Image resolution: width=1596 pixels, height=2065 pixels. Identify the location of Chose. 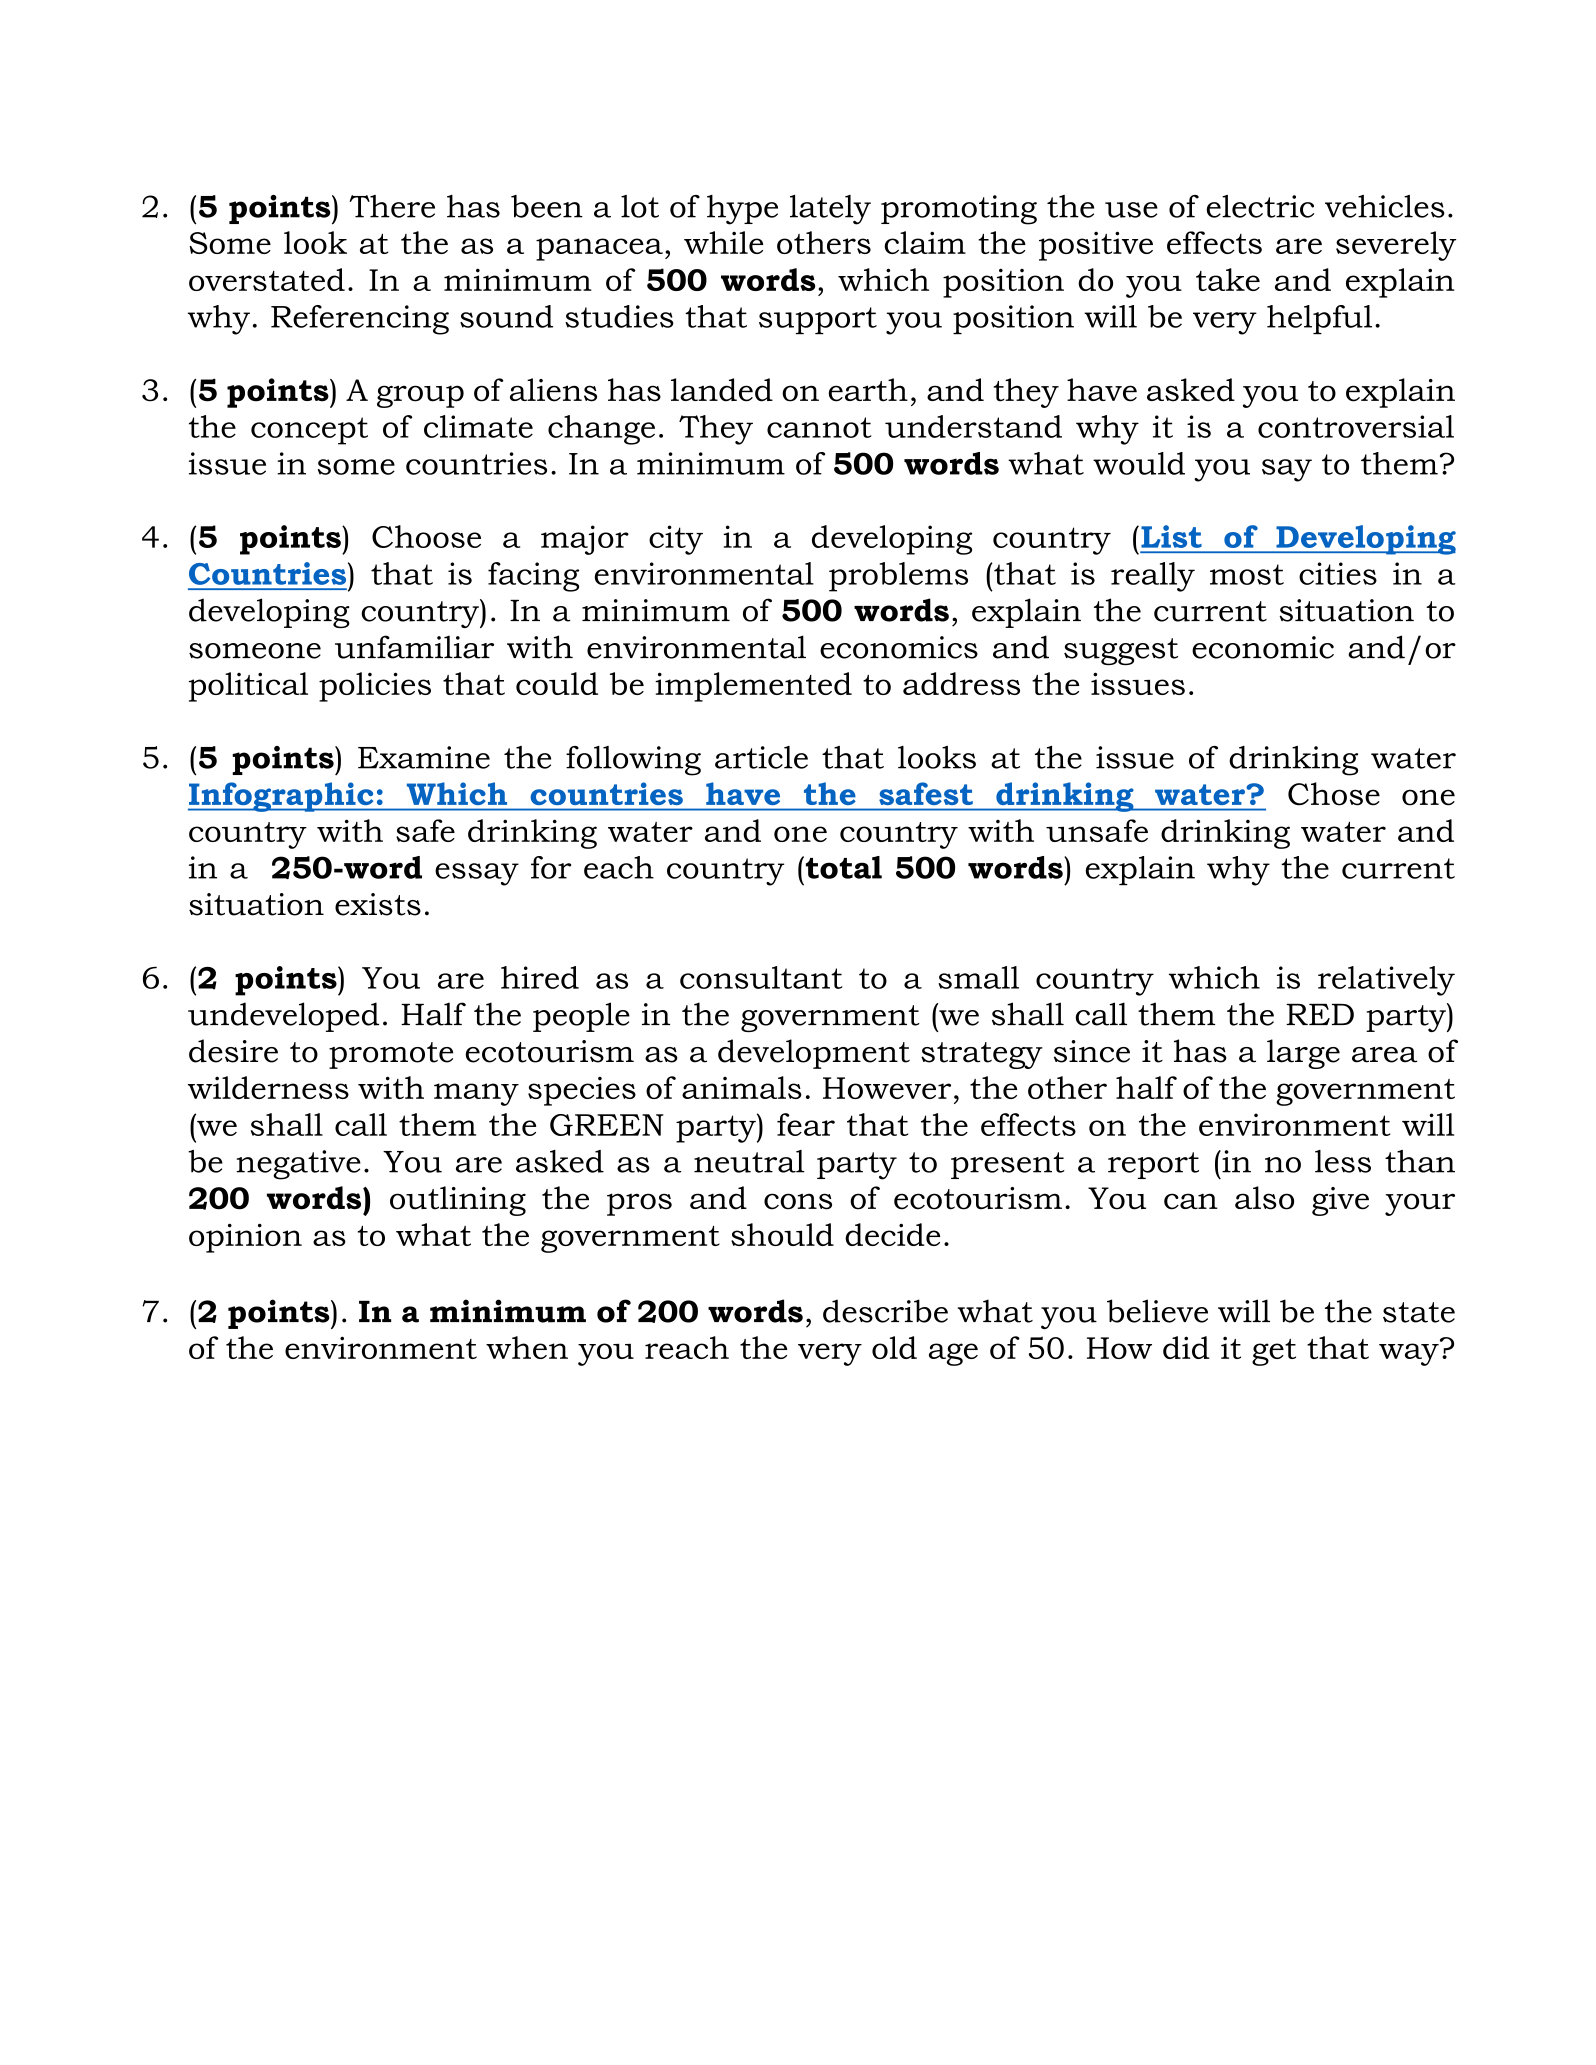
(1334, 794).
